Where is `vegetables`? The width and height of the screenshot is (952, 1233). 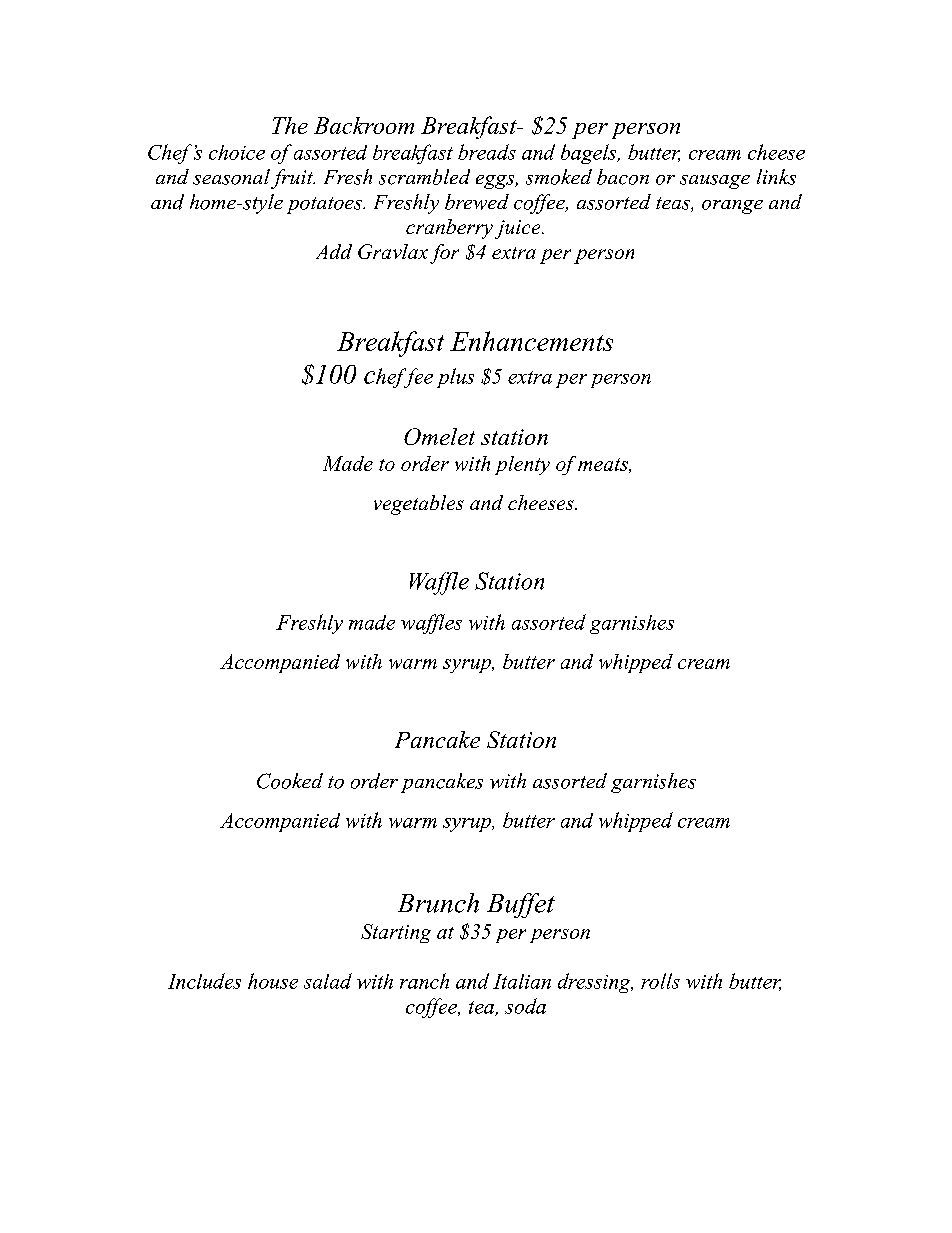
vegetables is located at coordinates (419, 505).
